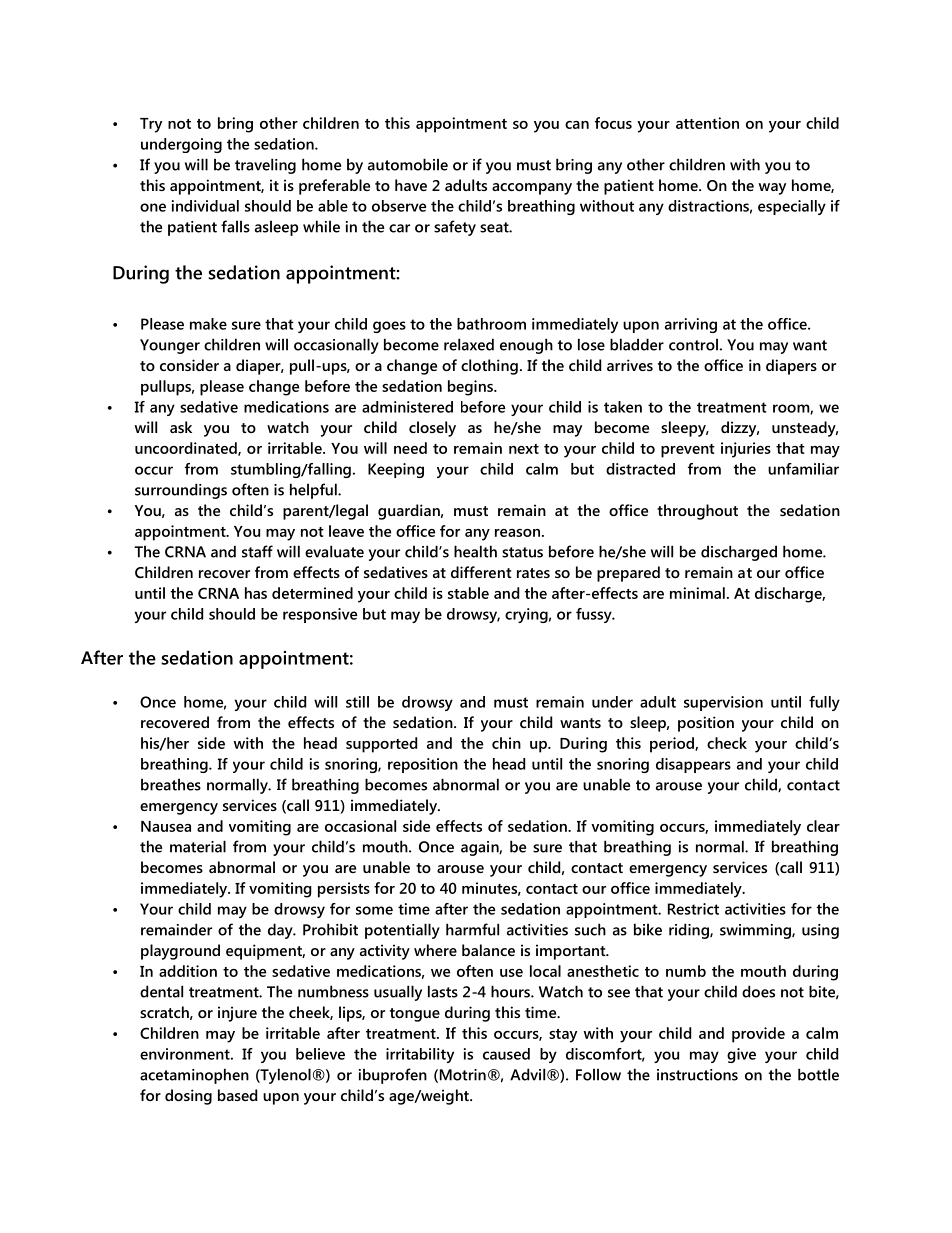 The image size is (952, 1233). Describe the element at coordinates (408, 164) in the screenshot. I see `automobile` at that location.
